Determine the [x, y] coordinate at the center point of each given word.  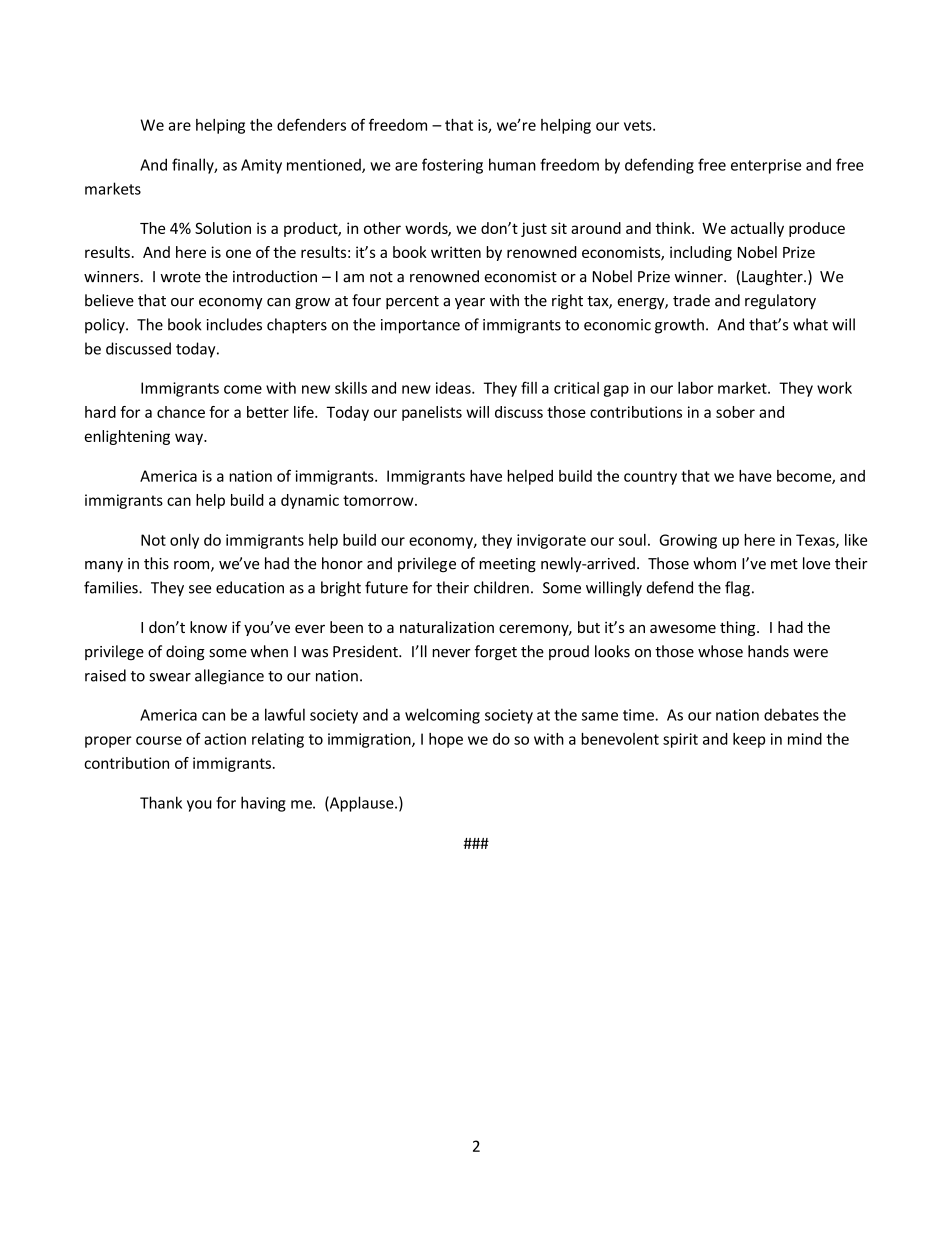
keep [749, 740]
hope [446, 740]
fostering [452, 166]
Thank [161, 802]
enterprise [766, 166]
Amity [261, 166]
